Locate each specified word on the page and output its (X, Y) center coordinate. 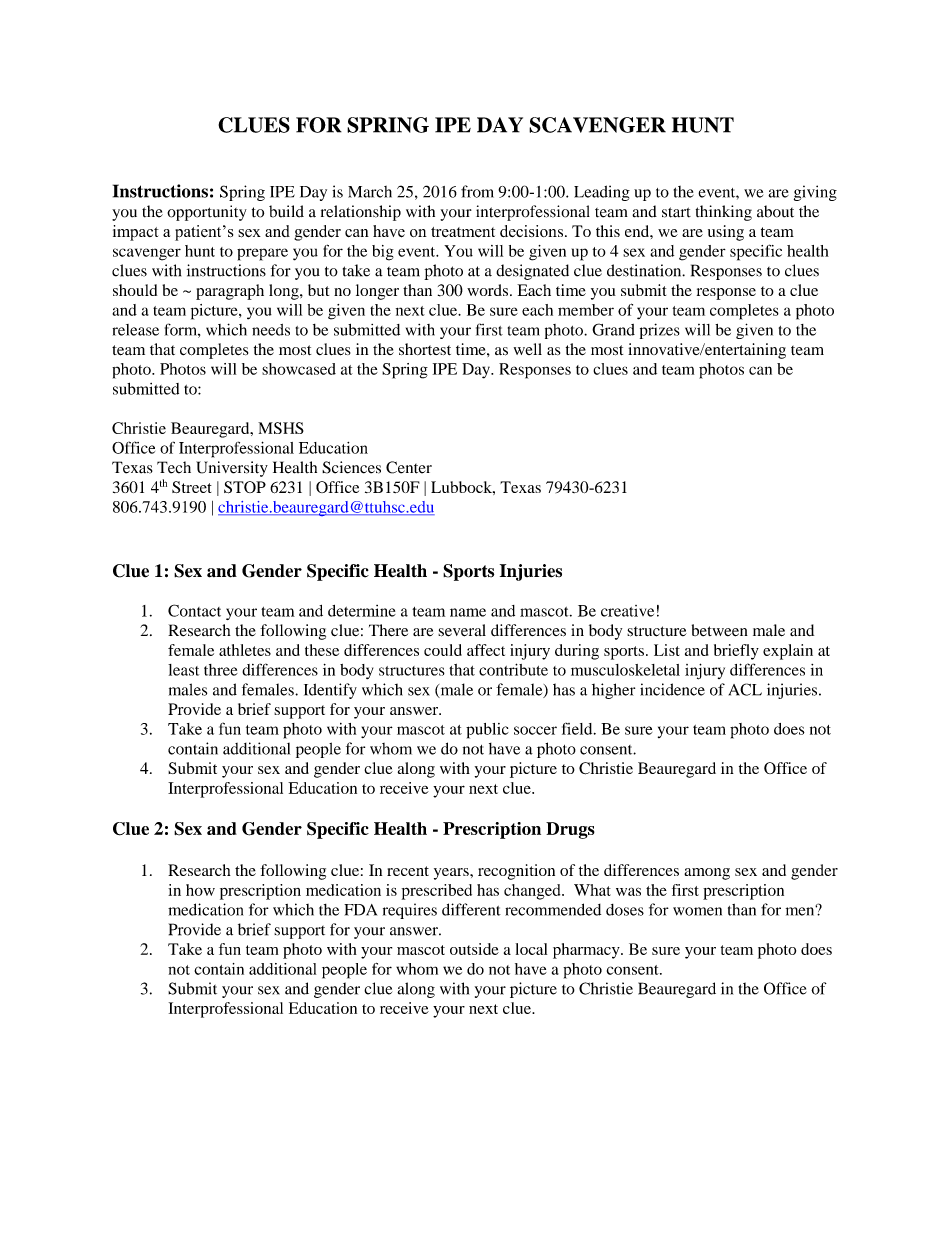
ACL (745, 689)
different (471, 909)
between (720, 630)
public (487, 731)
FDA (360, 910)
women (697, 911)
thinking (724, 213)
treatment (463, 232)
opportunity (207, 213)
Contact (194, 610)
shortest (425, 349)
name (468, 612)
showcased (299, 369)
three (221, 670)
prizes (660, 331)
